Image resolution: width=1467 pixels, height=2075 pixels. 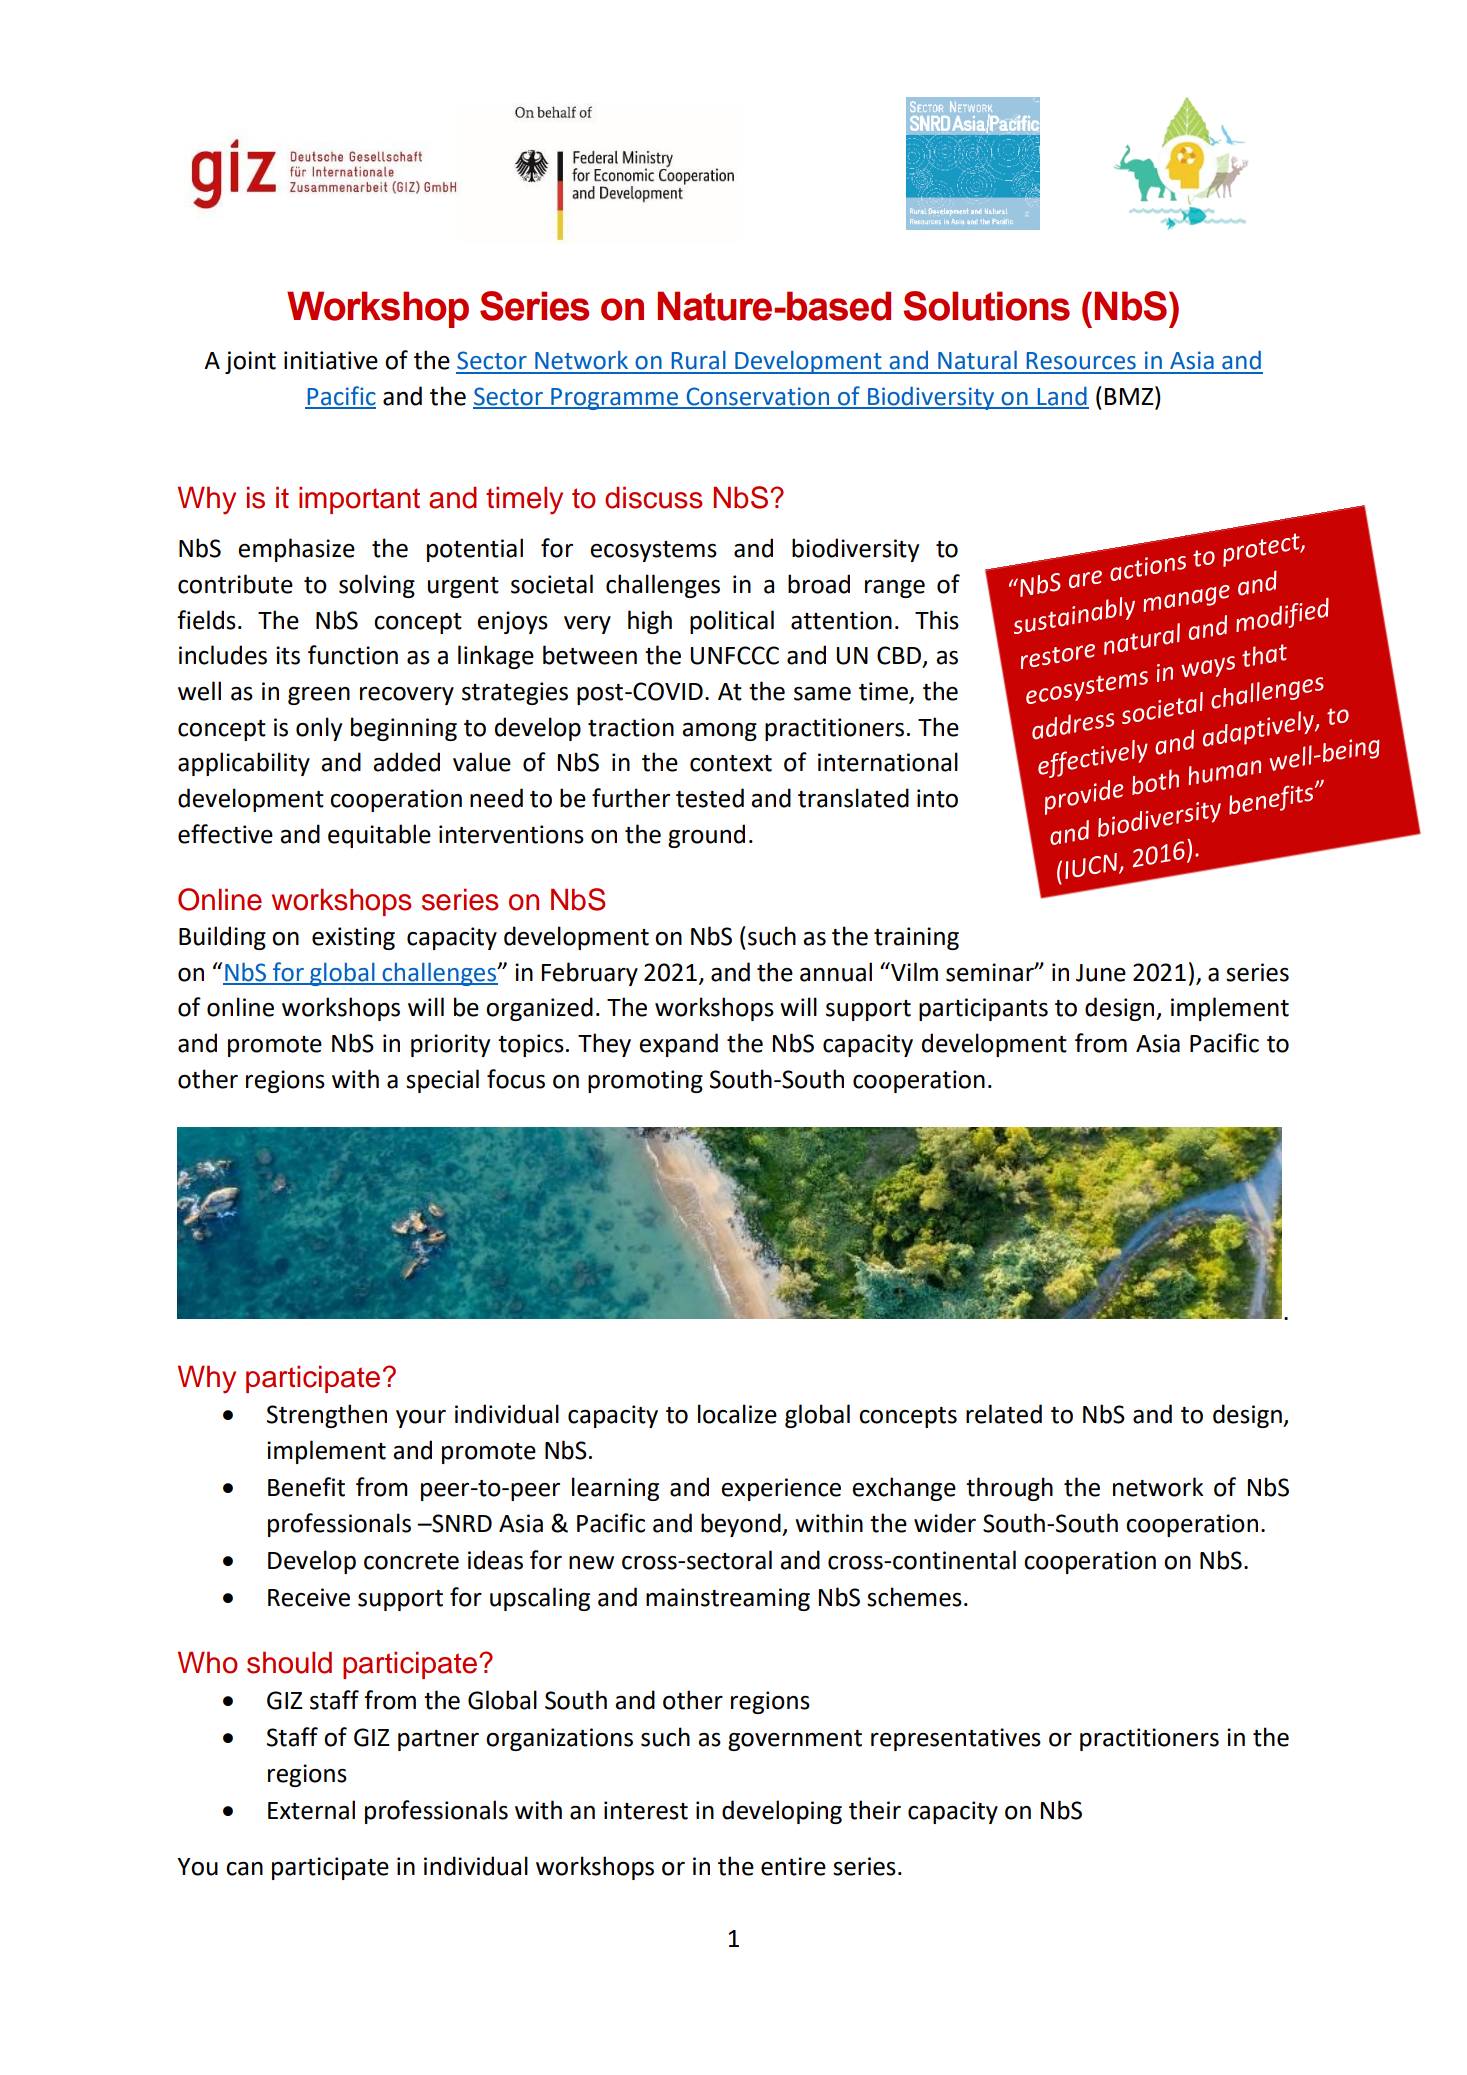 I want to click on only, so click(x=319, y=729).
